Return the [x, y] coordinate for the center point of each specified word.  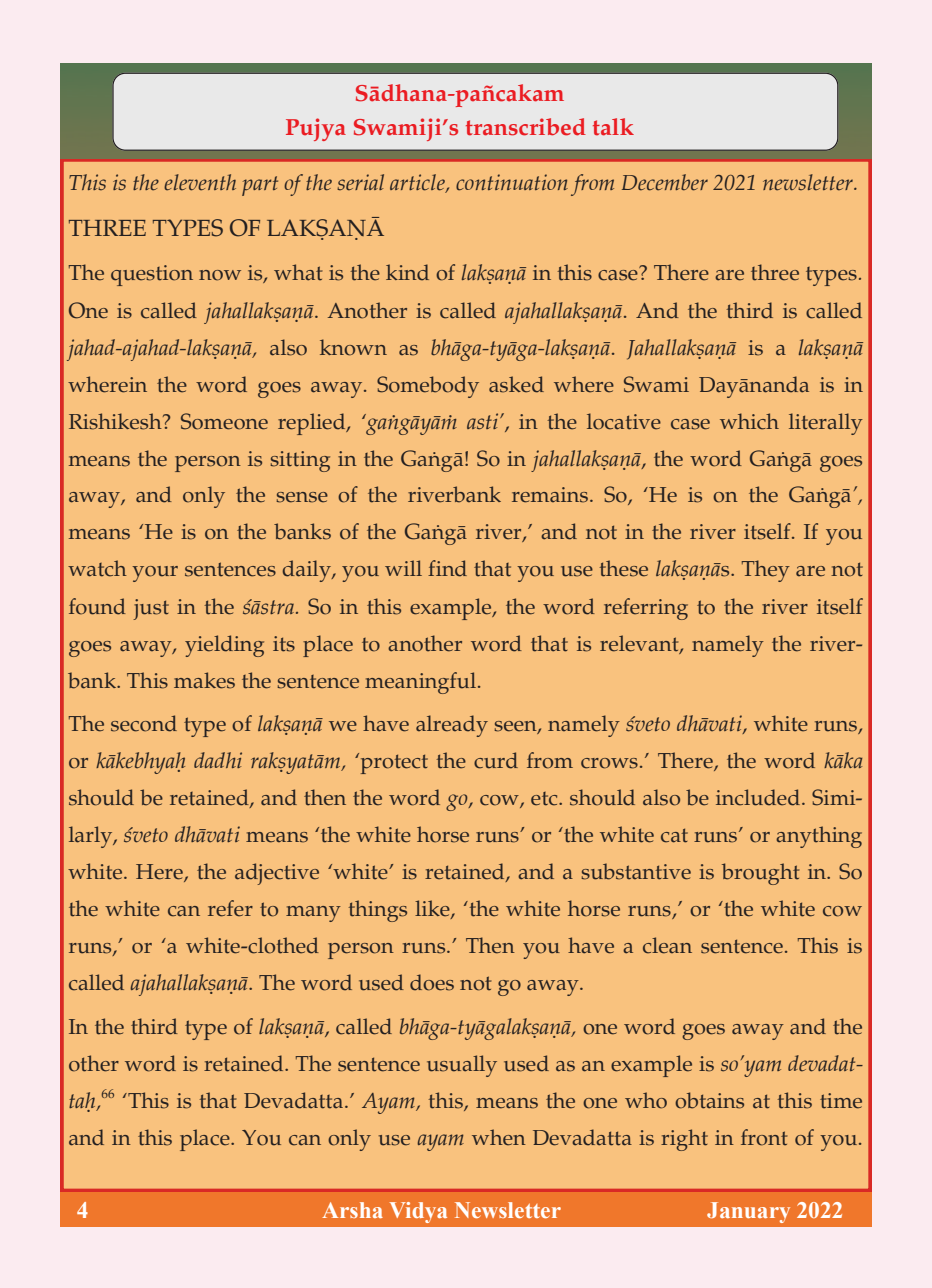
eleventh [200, 182]
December [665, 182]
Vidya [418, 1212]
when [499, 1137]
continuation [512, 182]
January [748, 1212]
